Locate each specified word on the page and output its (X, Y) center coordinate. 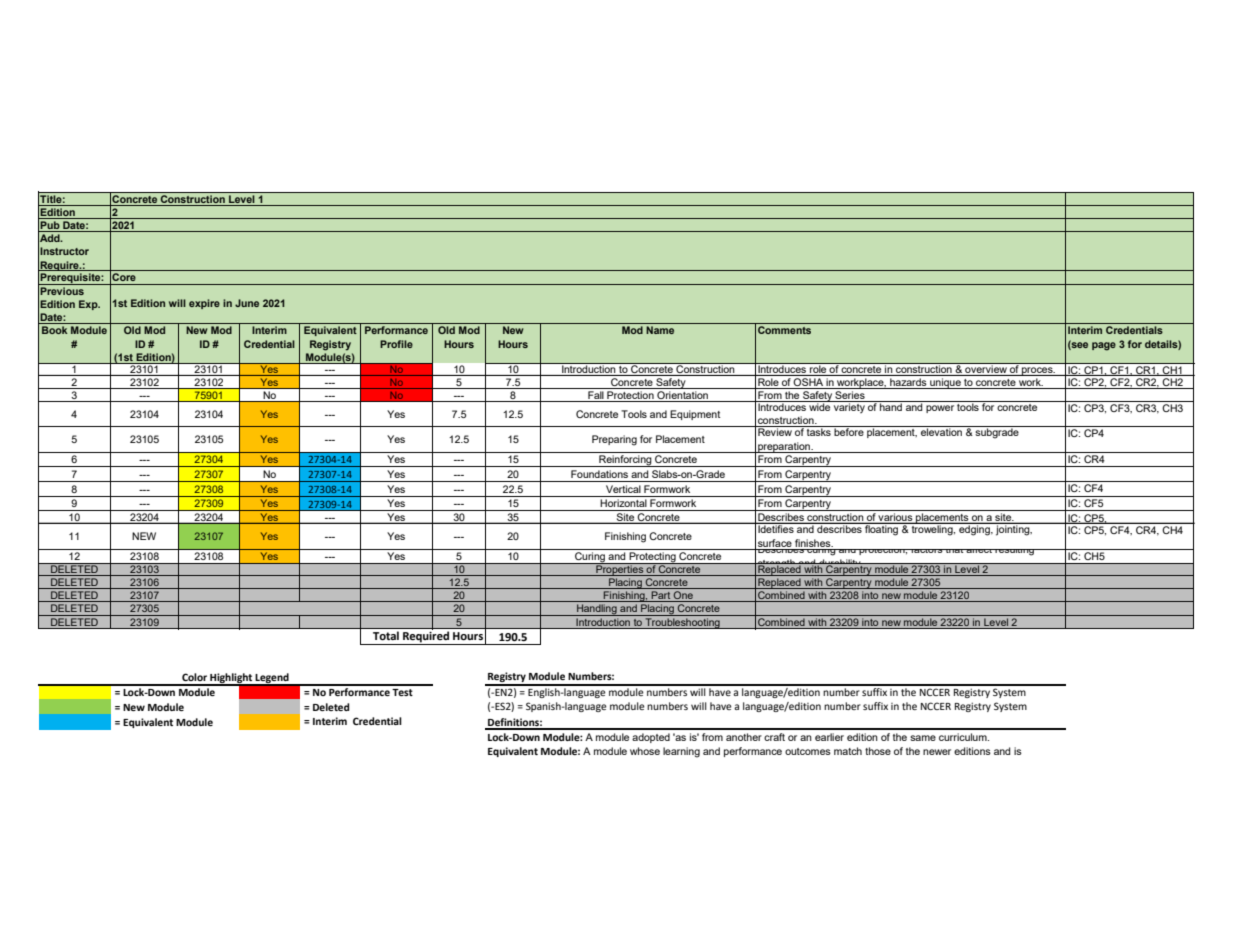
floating (882, 529)
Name (660, 330)
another (744, 737)
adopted (651, 738)
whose (645, 751)
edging (975, 530)
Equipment (695, 415)
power (940, 409)
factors (927, 551)
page (1104, 346)
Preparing (614, 440)
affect (979, 551)
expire (204, 304)
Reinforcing (625, 461)
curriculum (964, 737)
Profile (396, 344)
